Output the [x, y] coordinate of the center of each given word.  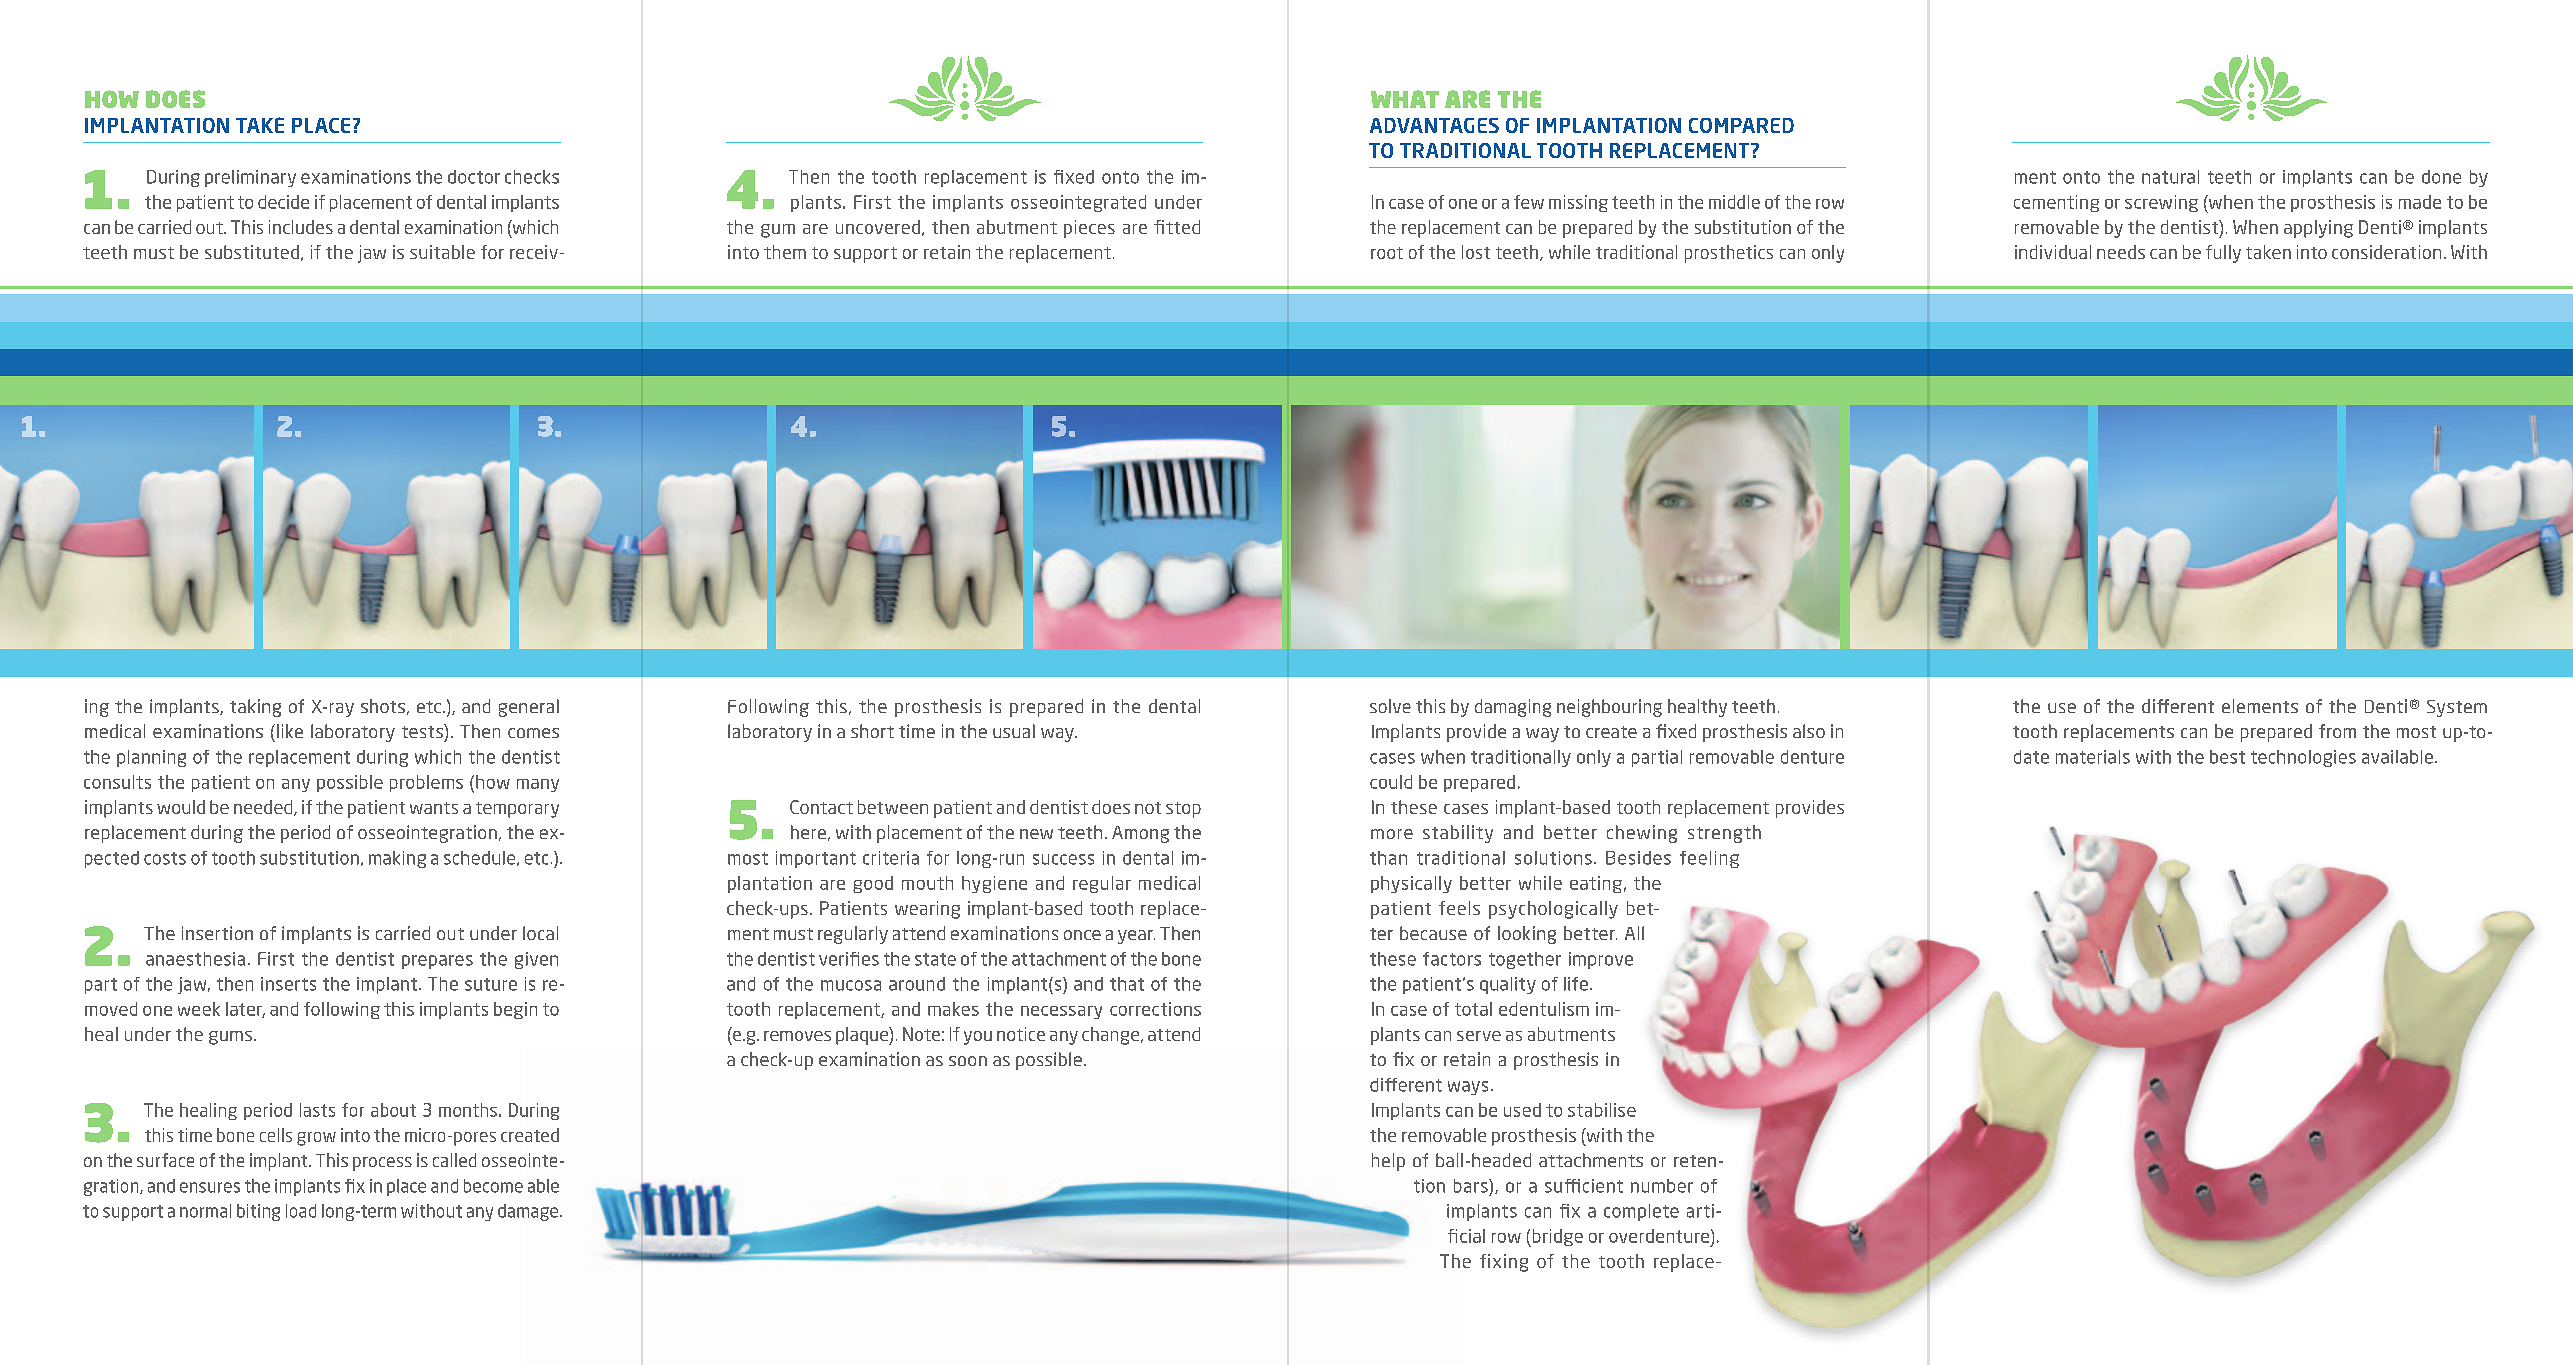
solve [1390, 706]
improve [1601, 960]
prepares [437, 962]
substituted [252, 252]
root [1387, 253]
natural [2170, 177]
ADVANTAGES [1434, 125]
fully [2223, 254]
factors [1452, 959]
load [301, 1211]
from [2337, 731]
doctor [474, 177]
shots [383, 706]
